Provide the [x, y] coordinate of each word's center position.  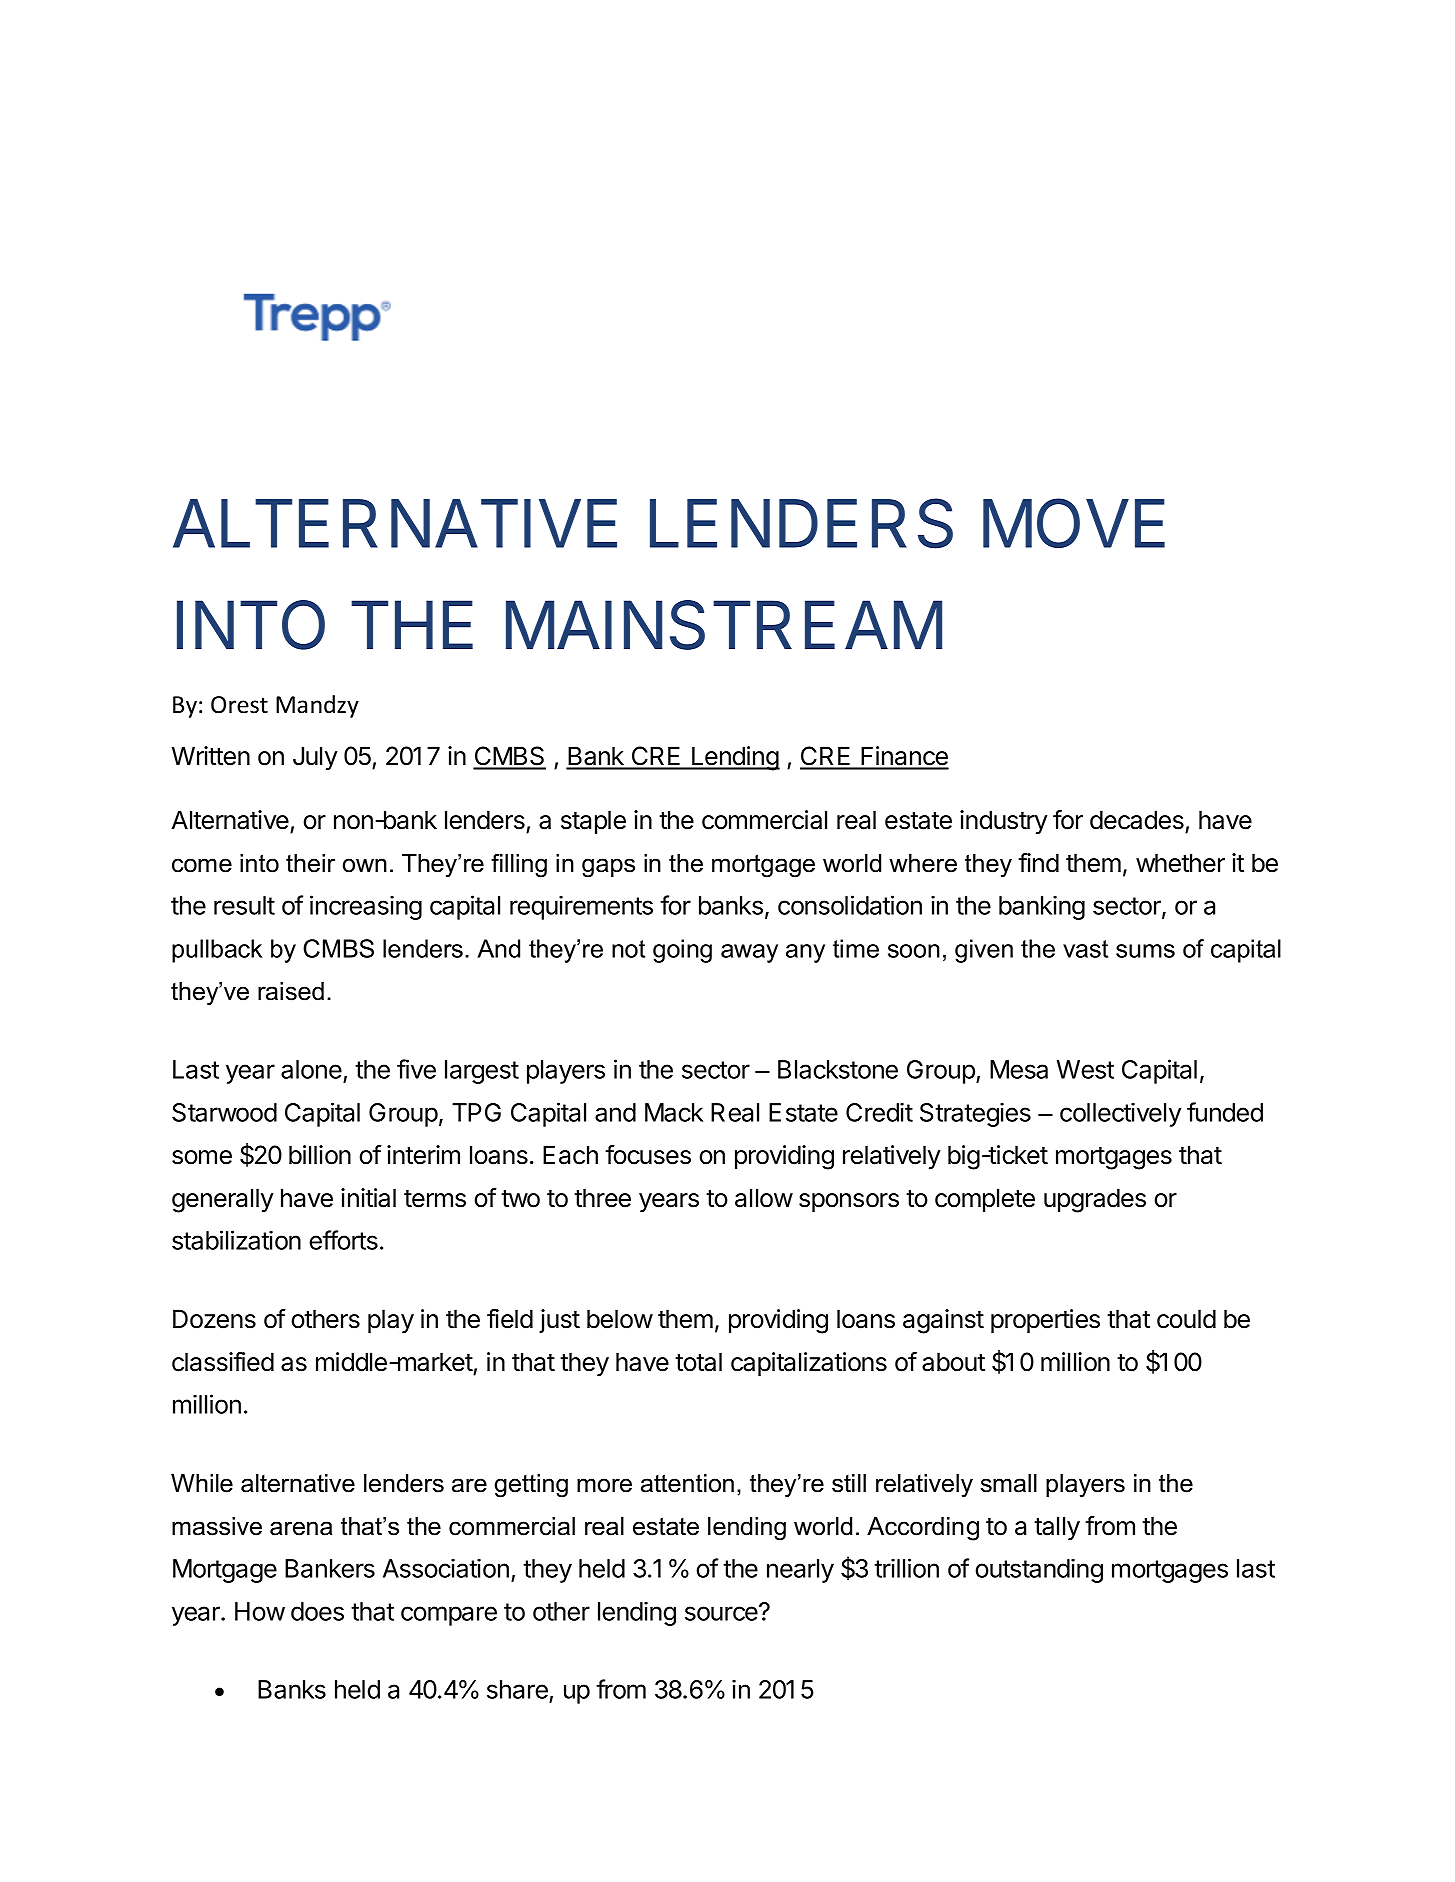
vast [1085, 949]
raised [291, 991]
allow [764, 1198]
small [1009, 1483]
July [315, 758]
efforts [343, 1240]
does [317, 1611]
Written [211, 756]
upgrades [1095, 1200]
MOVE [1074, 523]
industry [1004, 822]
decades [1137, 820]
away [749, 953]
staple [593, 822]
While [202, 1483]
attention [687, 1483]
